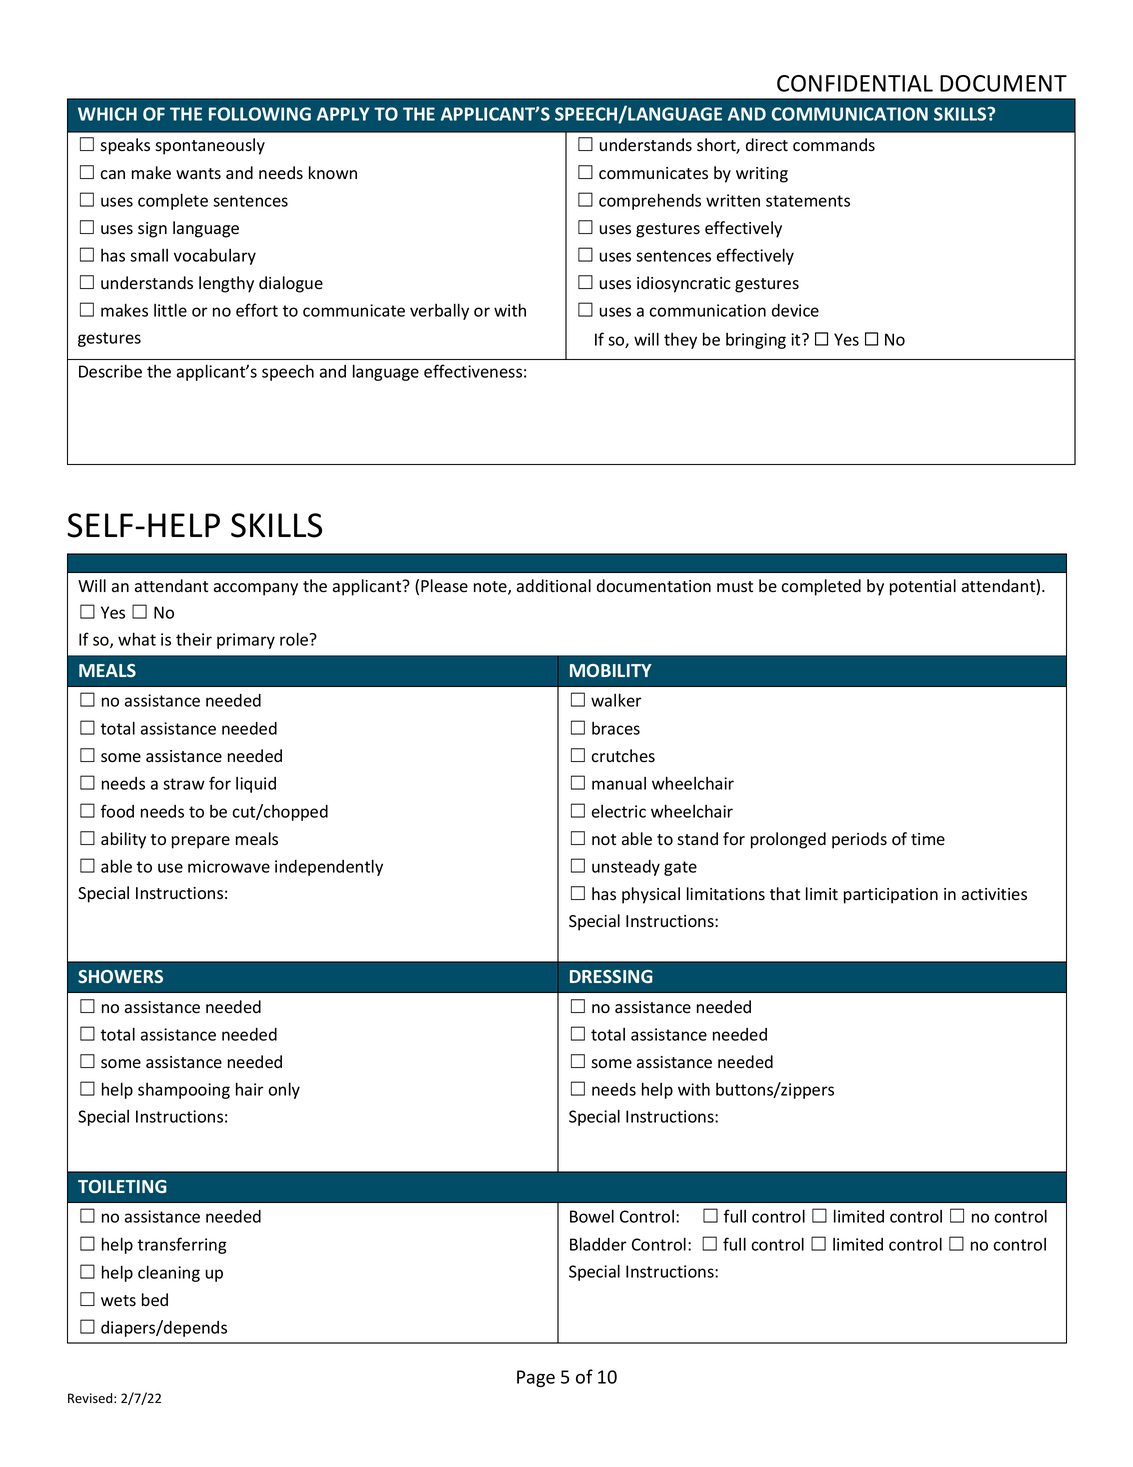 Image resolution: width=1133 pixels, height=1467 pixels. Describe the element at coordinates (210, 146) in the screenshot. I see `spontaneously` at that location.
